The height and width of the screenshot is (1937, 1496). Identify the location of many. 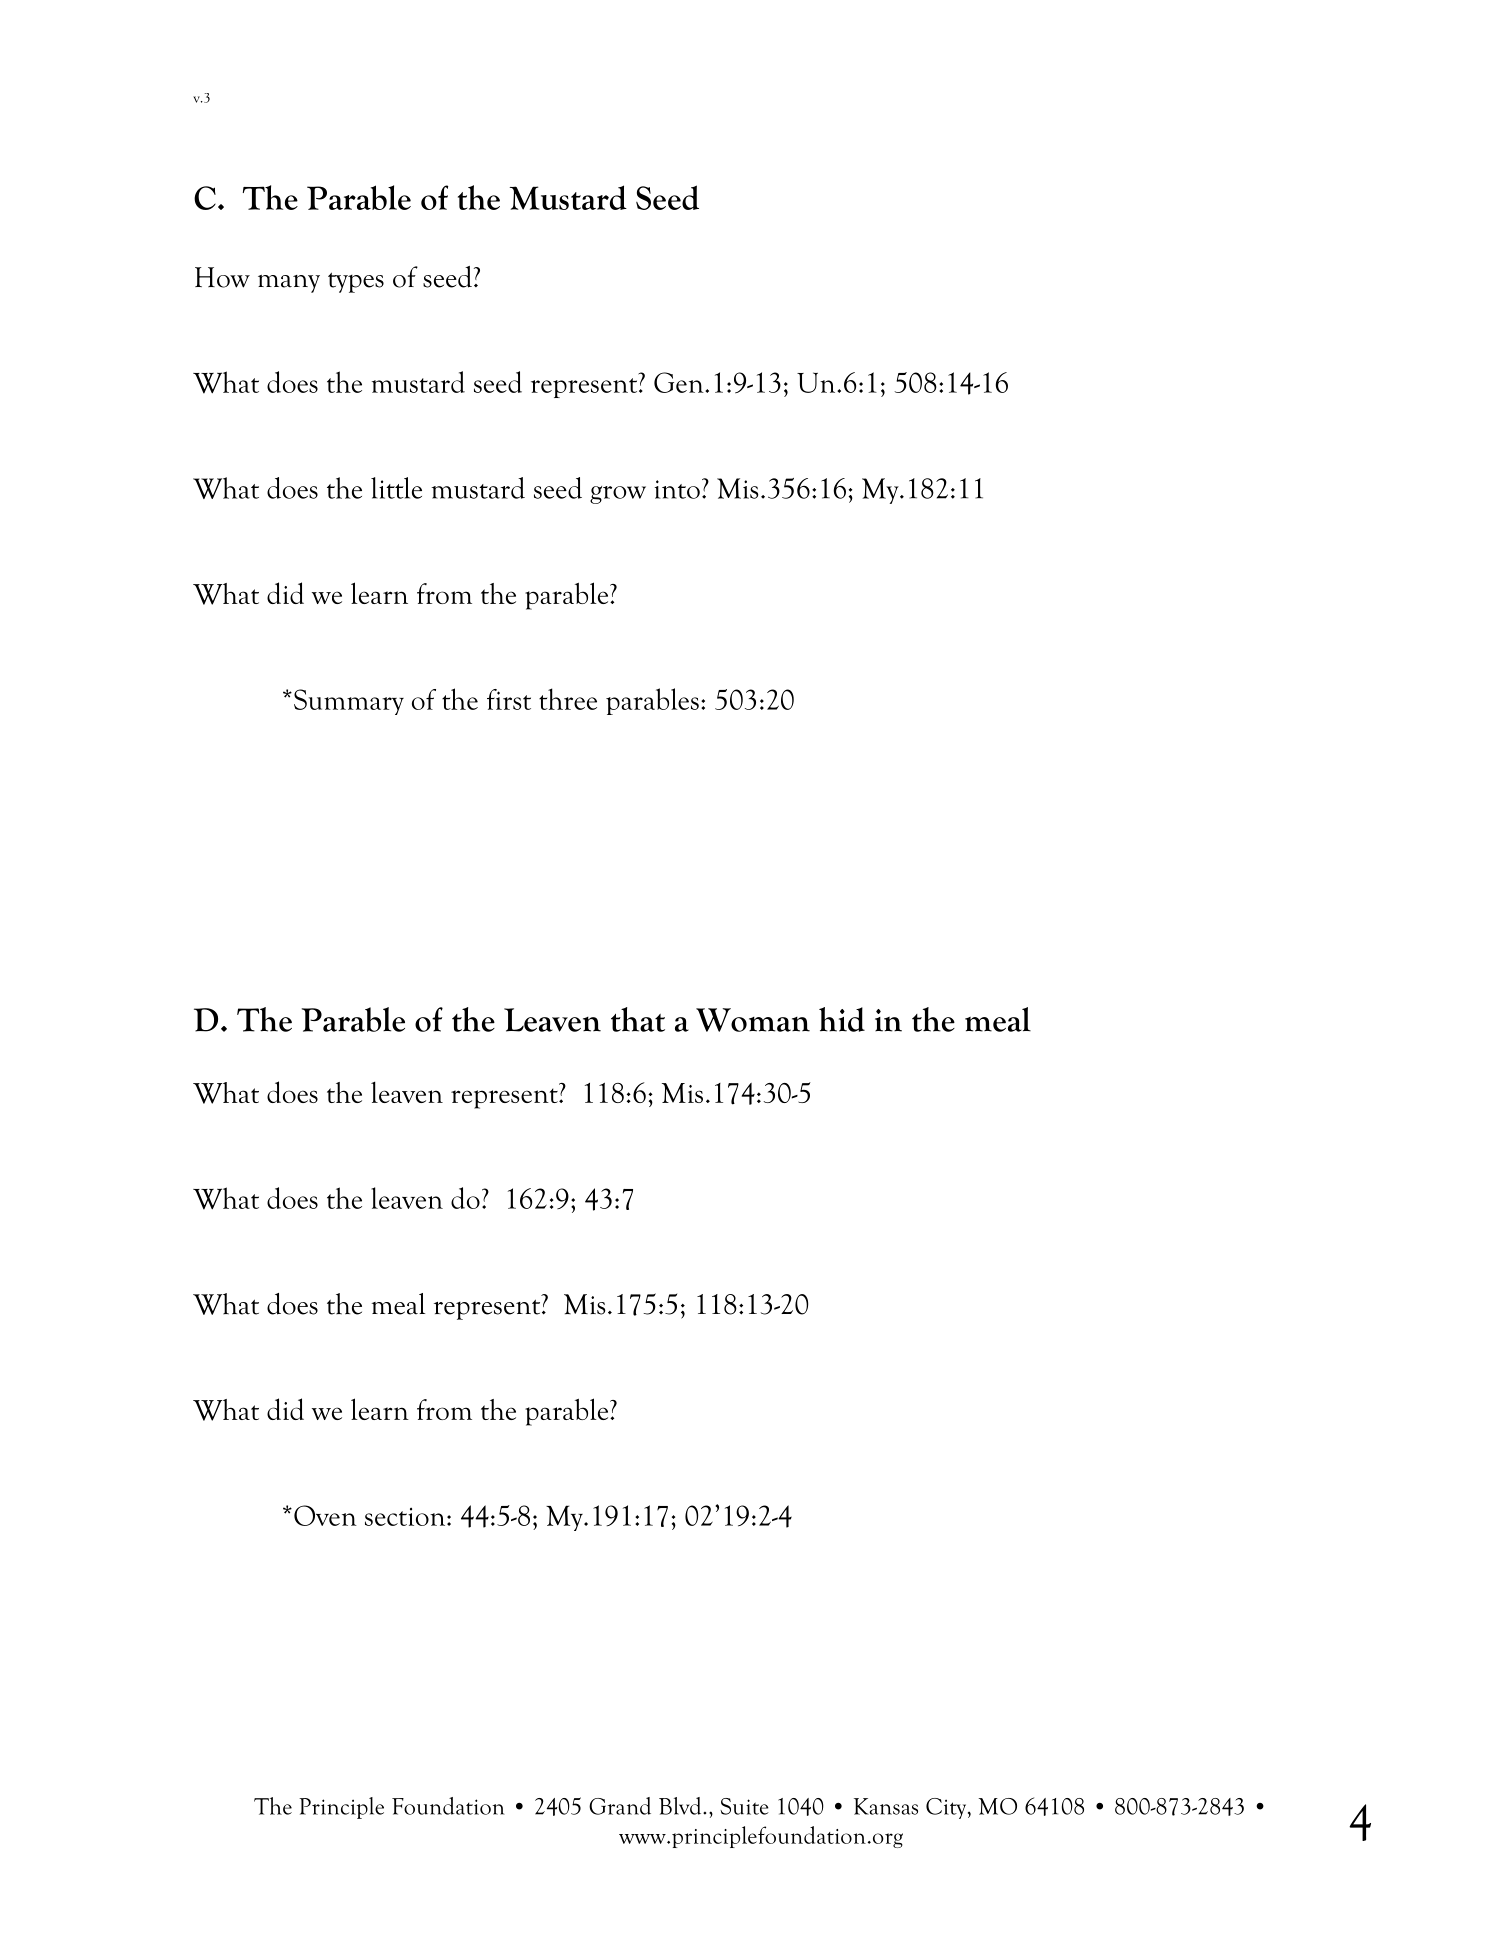
(289, 284).
